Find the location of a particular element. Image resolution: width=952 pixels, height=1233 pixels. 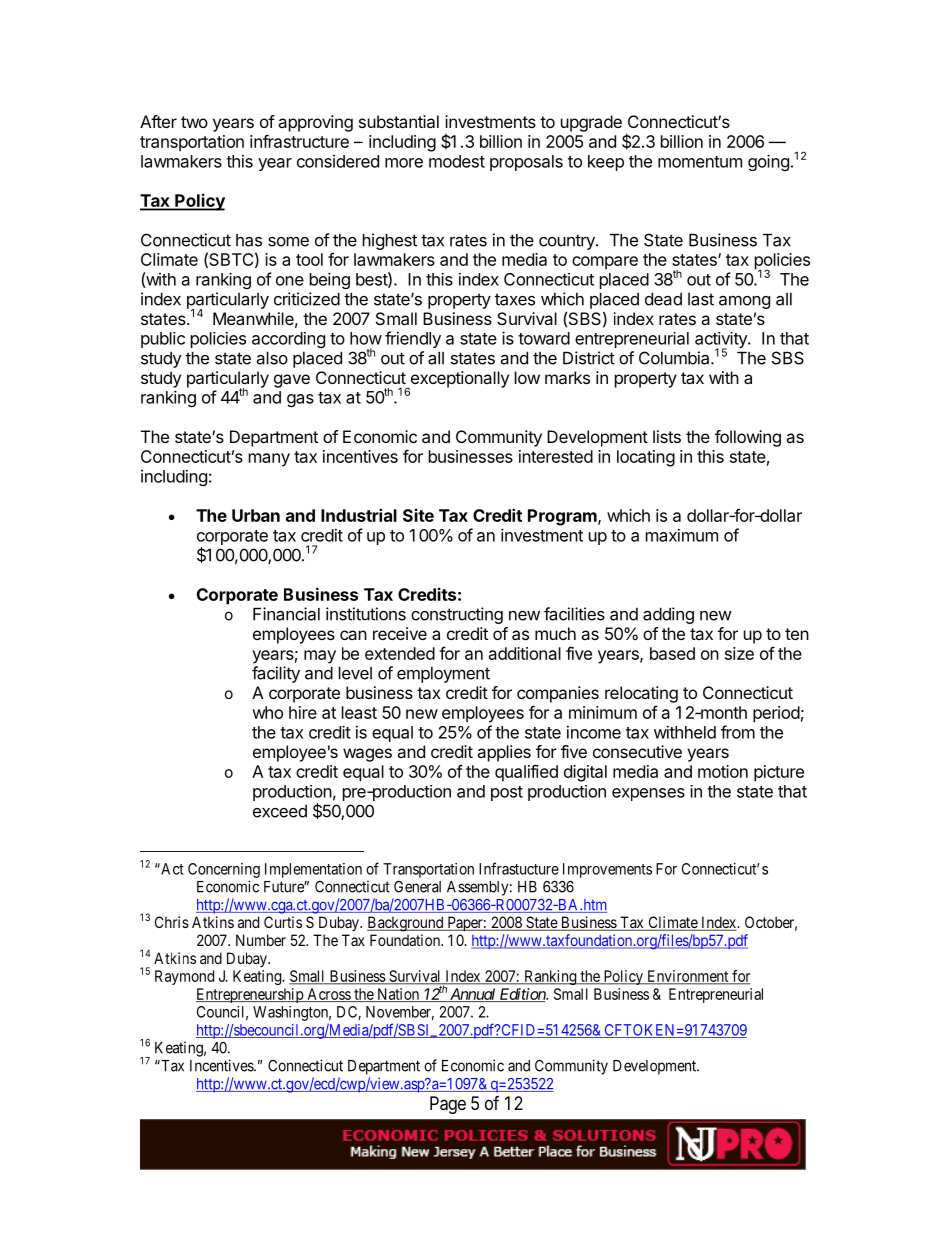

momentum is located at coordinates (700, 162).
